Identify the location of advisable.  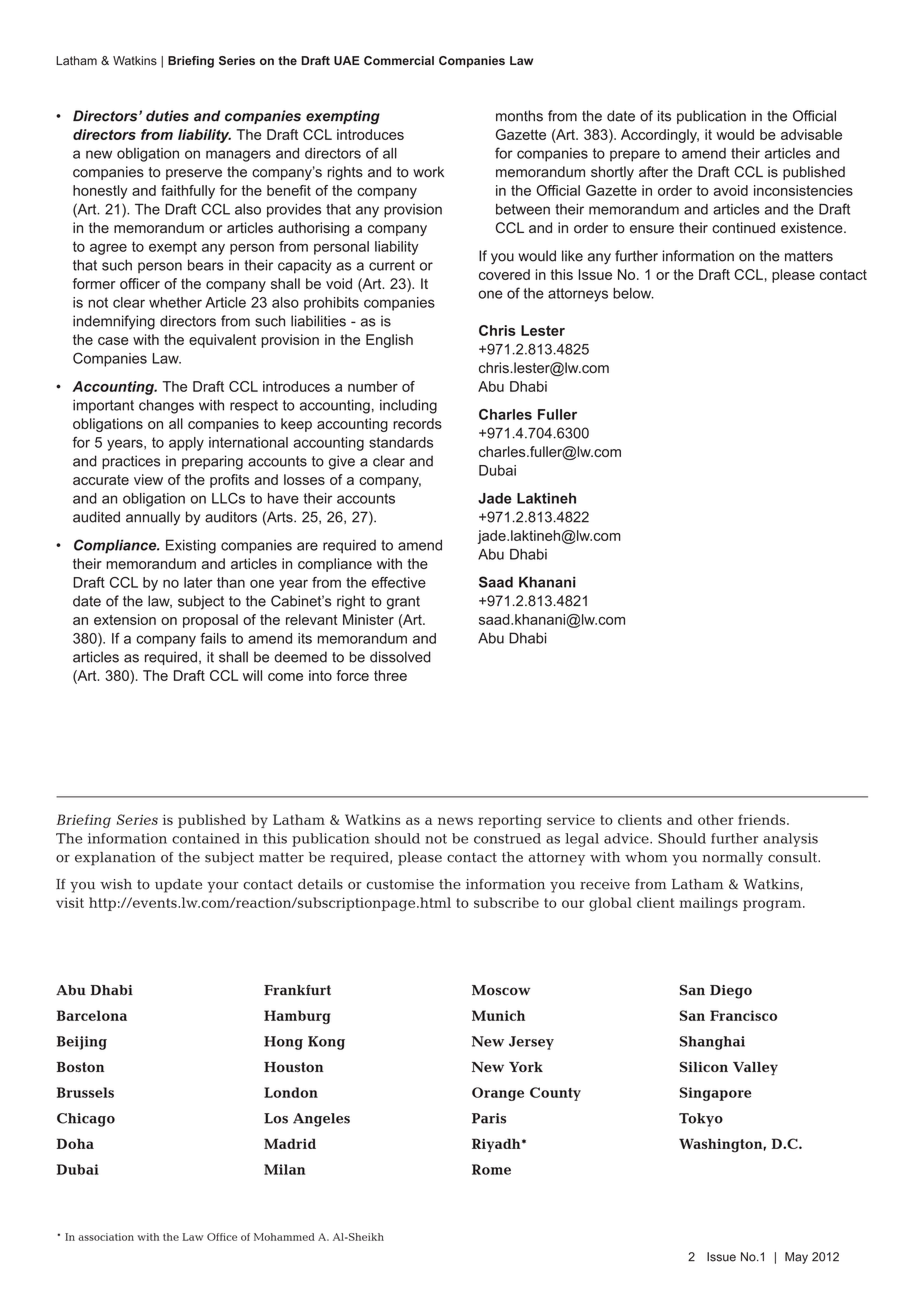
(811, 134).
